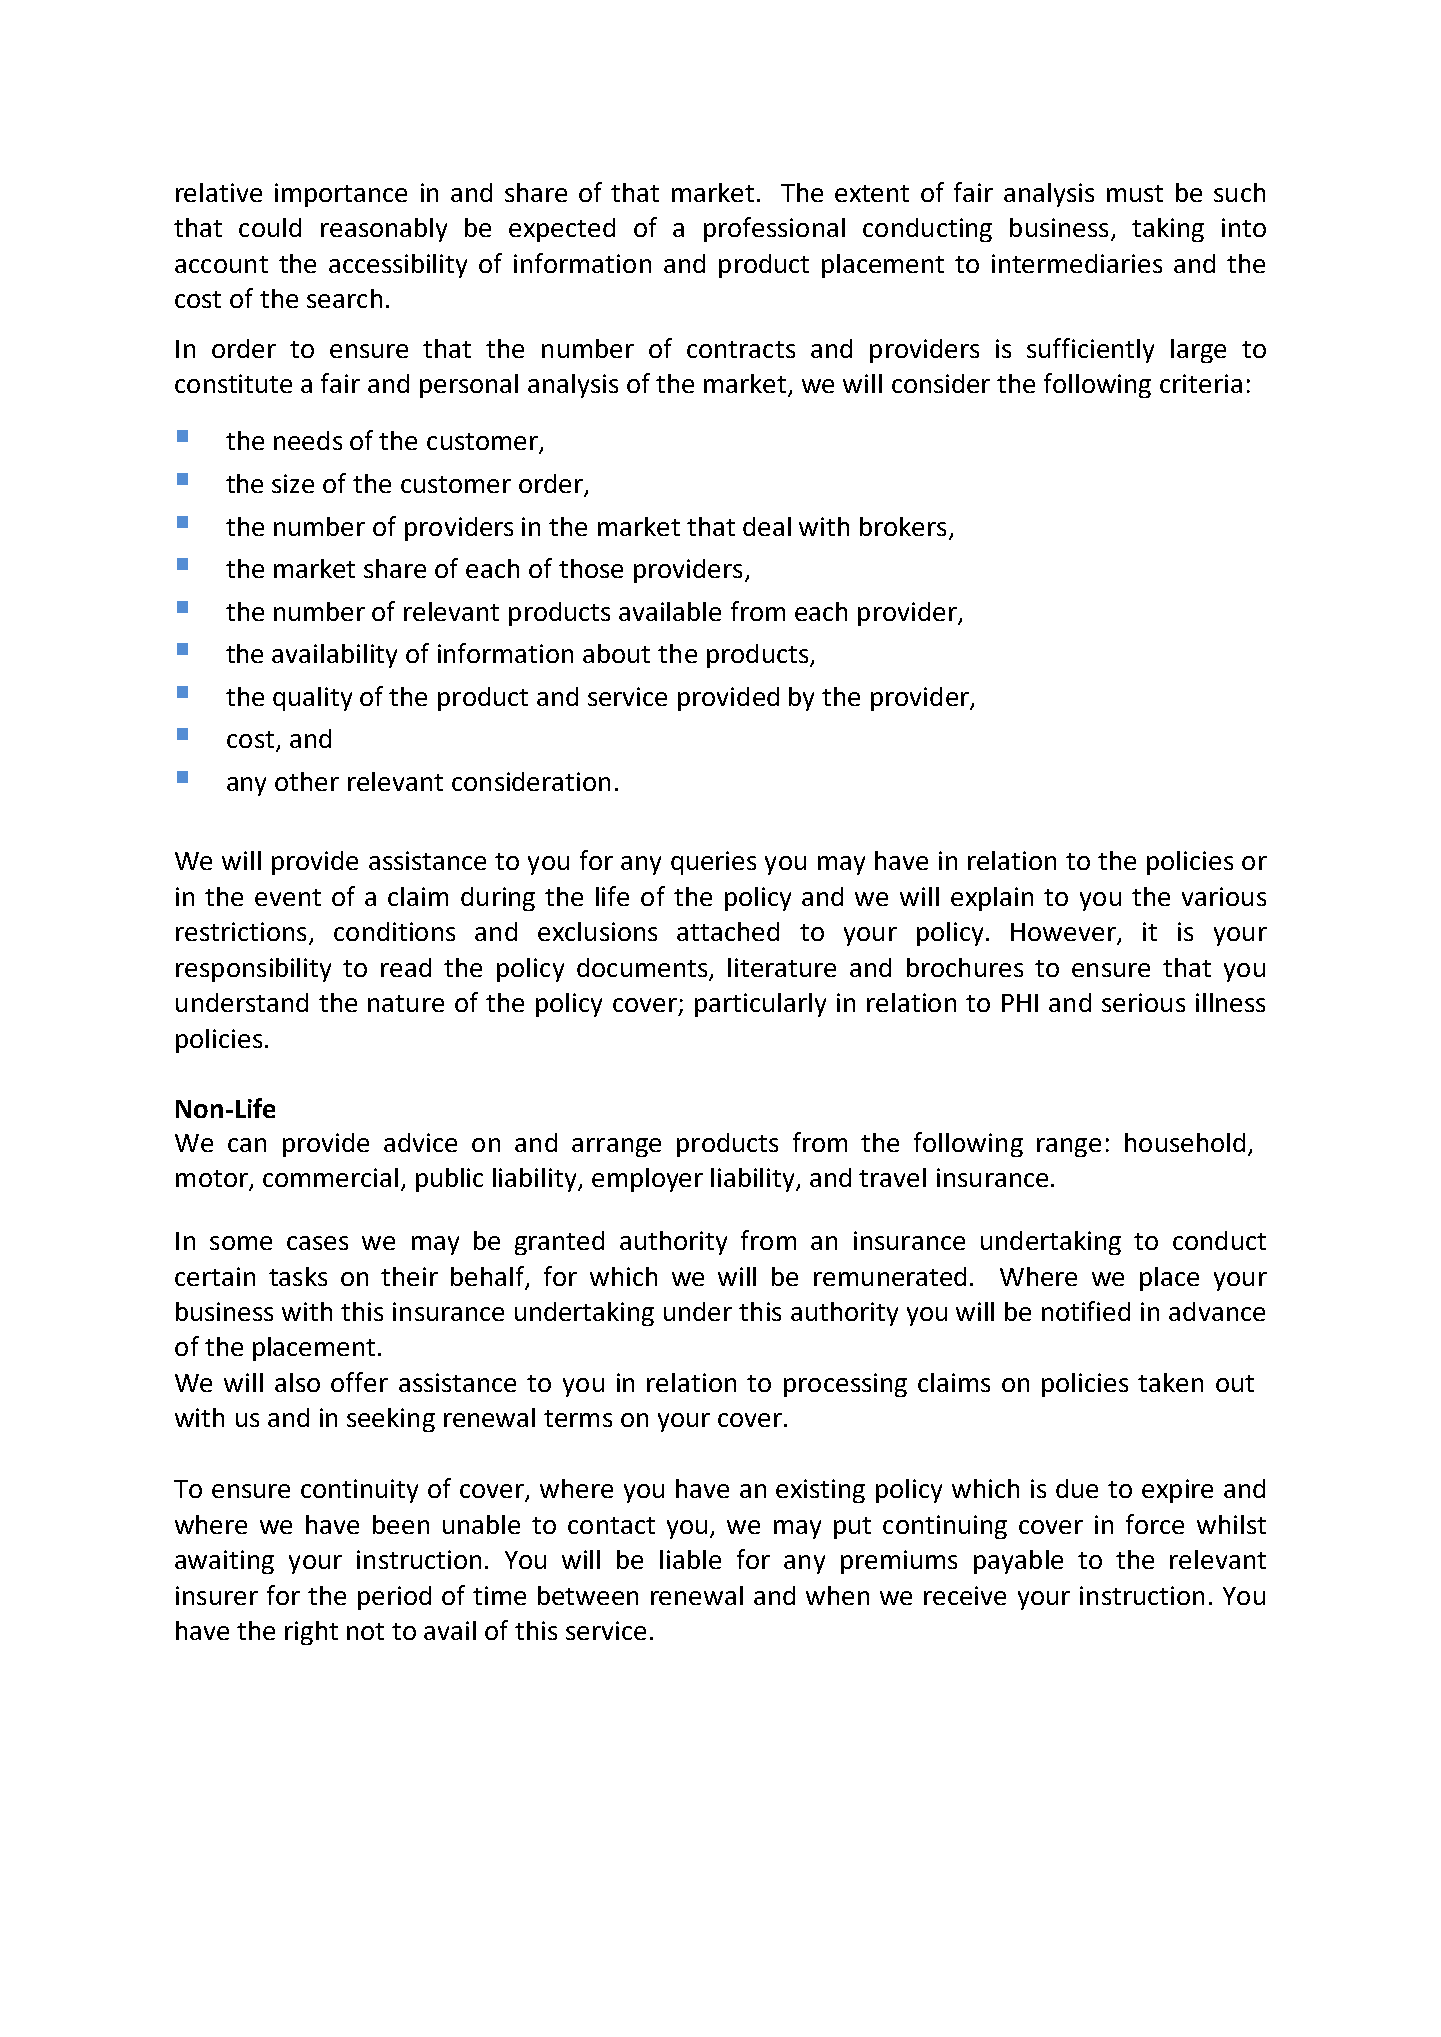  What do you see at coordinates (647, 1180) in the screenshot?
I see `employer` at bounding box center [647, 1180].
